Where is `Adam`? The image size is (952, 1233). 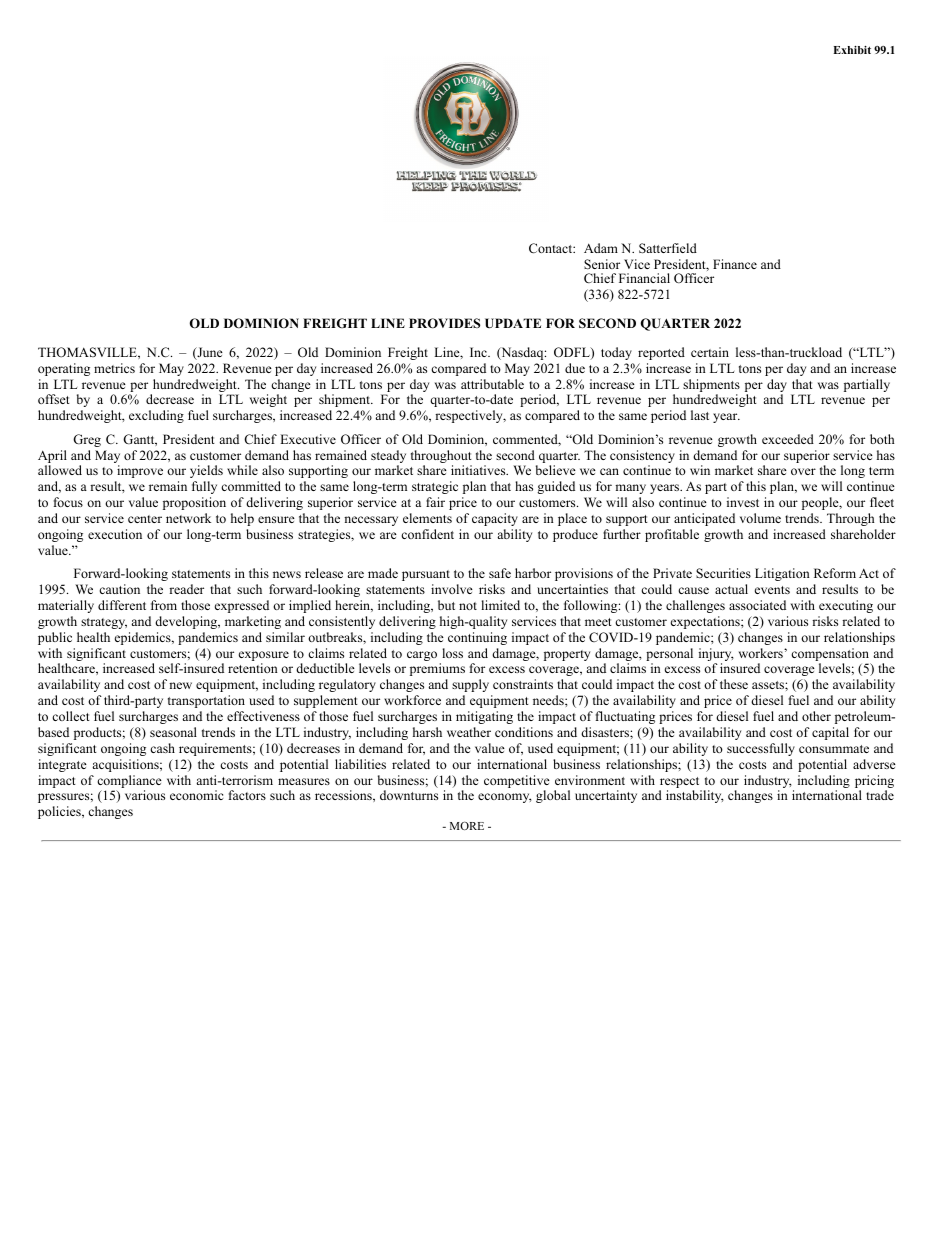
Adam is located at coordinates (601, 248).
